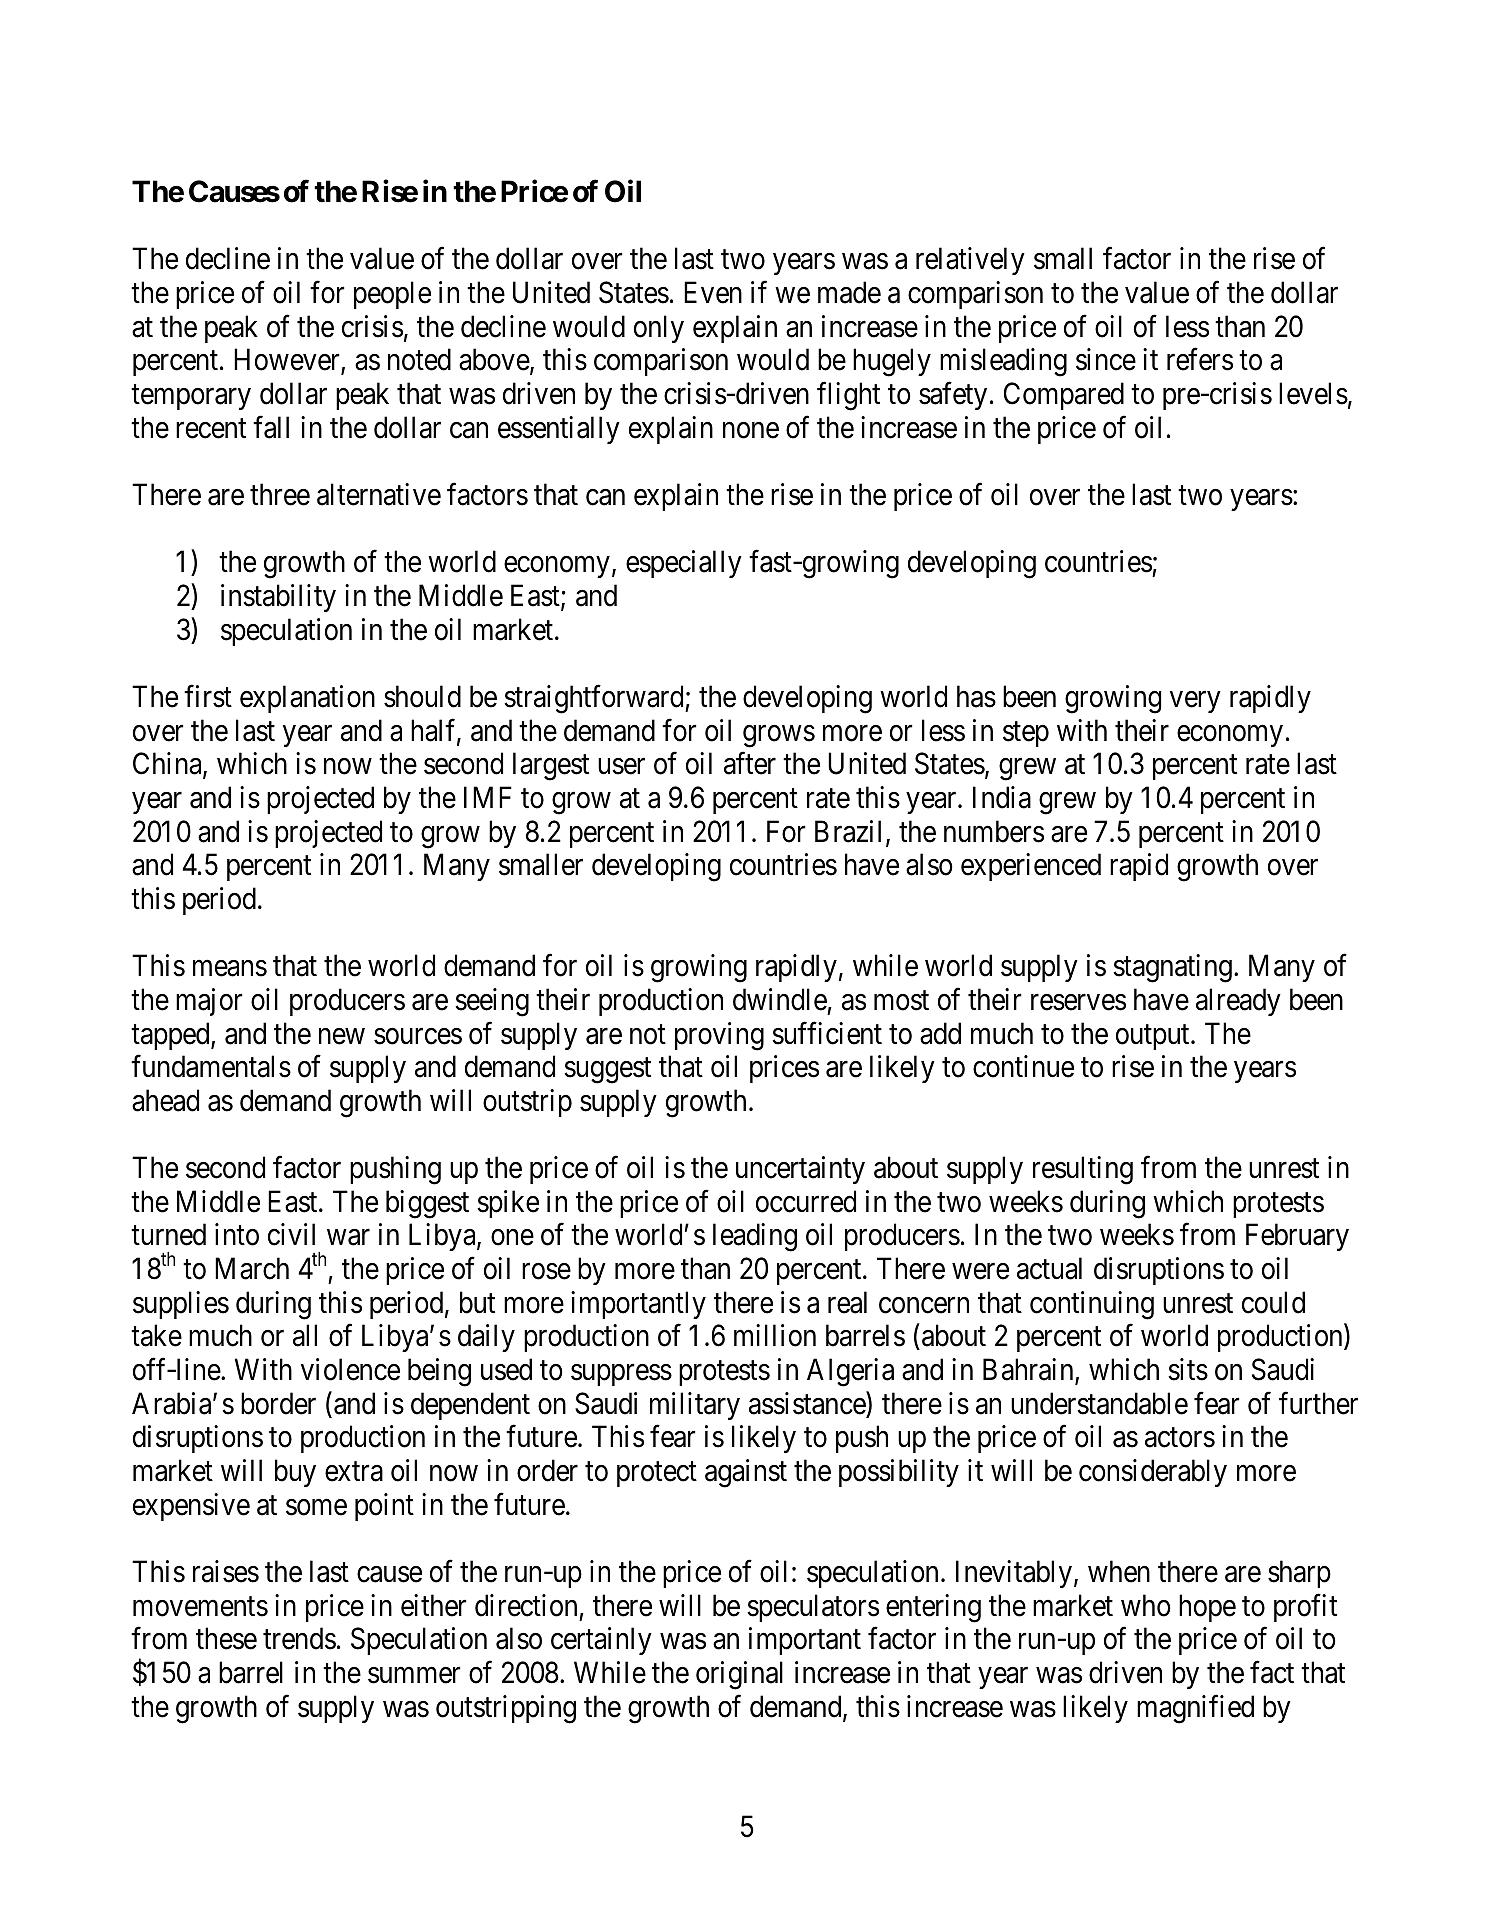 The image size is (1493, 1932). I want to click on original, so click(739, 1675).
